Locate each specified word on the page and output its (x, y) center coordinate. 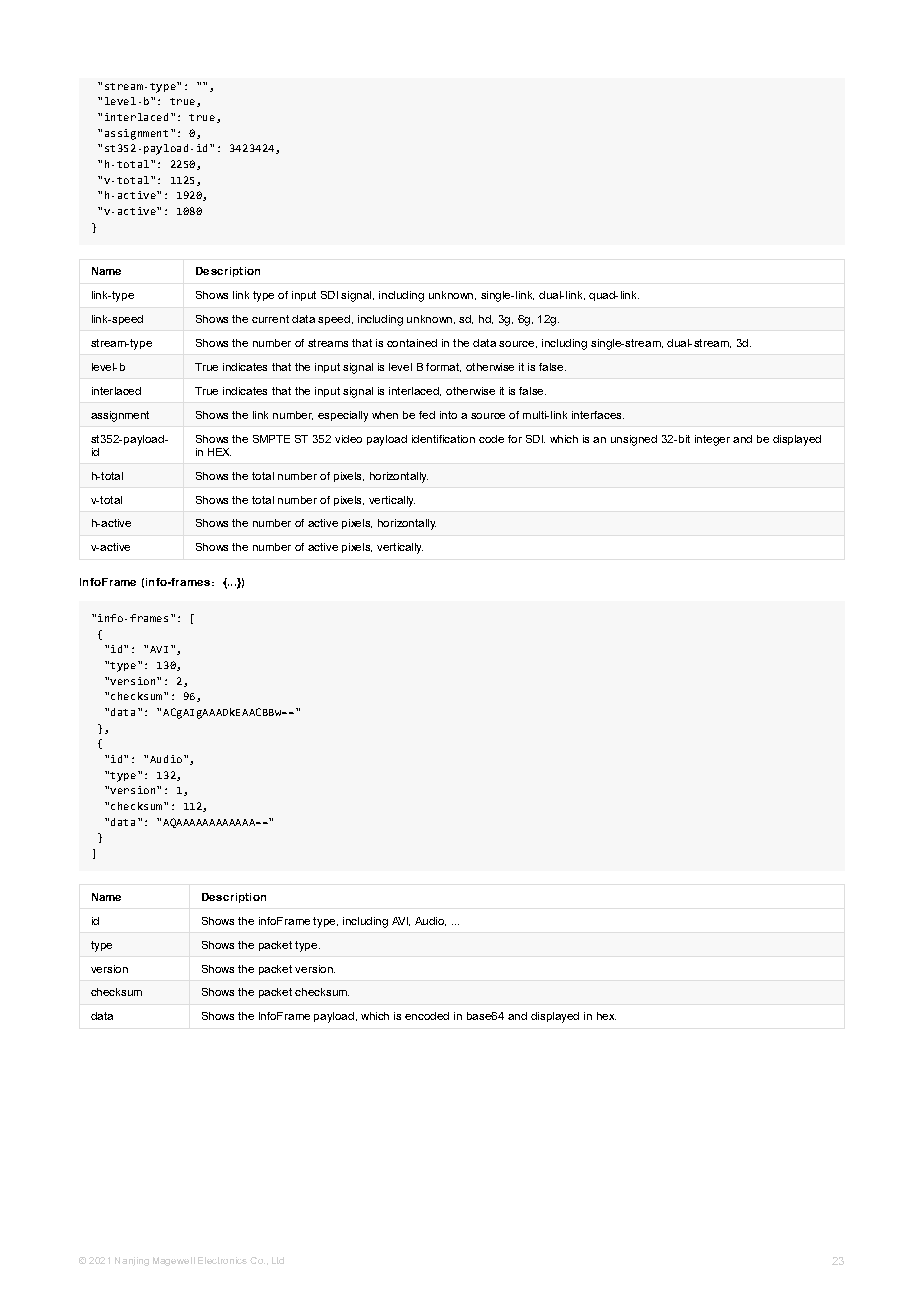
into (448, 415)
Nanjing (132, 1261)
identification (443, 439)
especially (343, 416)
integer (712, 440)
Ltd (278, 1260)
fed (427, 415)
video (348, 439)
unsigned (634, 440)
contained (412, 343)
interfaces (598, 415)
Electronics (222, 1260)
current (270, 319)
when (385, 415)
